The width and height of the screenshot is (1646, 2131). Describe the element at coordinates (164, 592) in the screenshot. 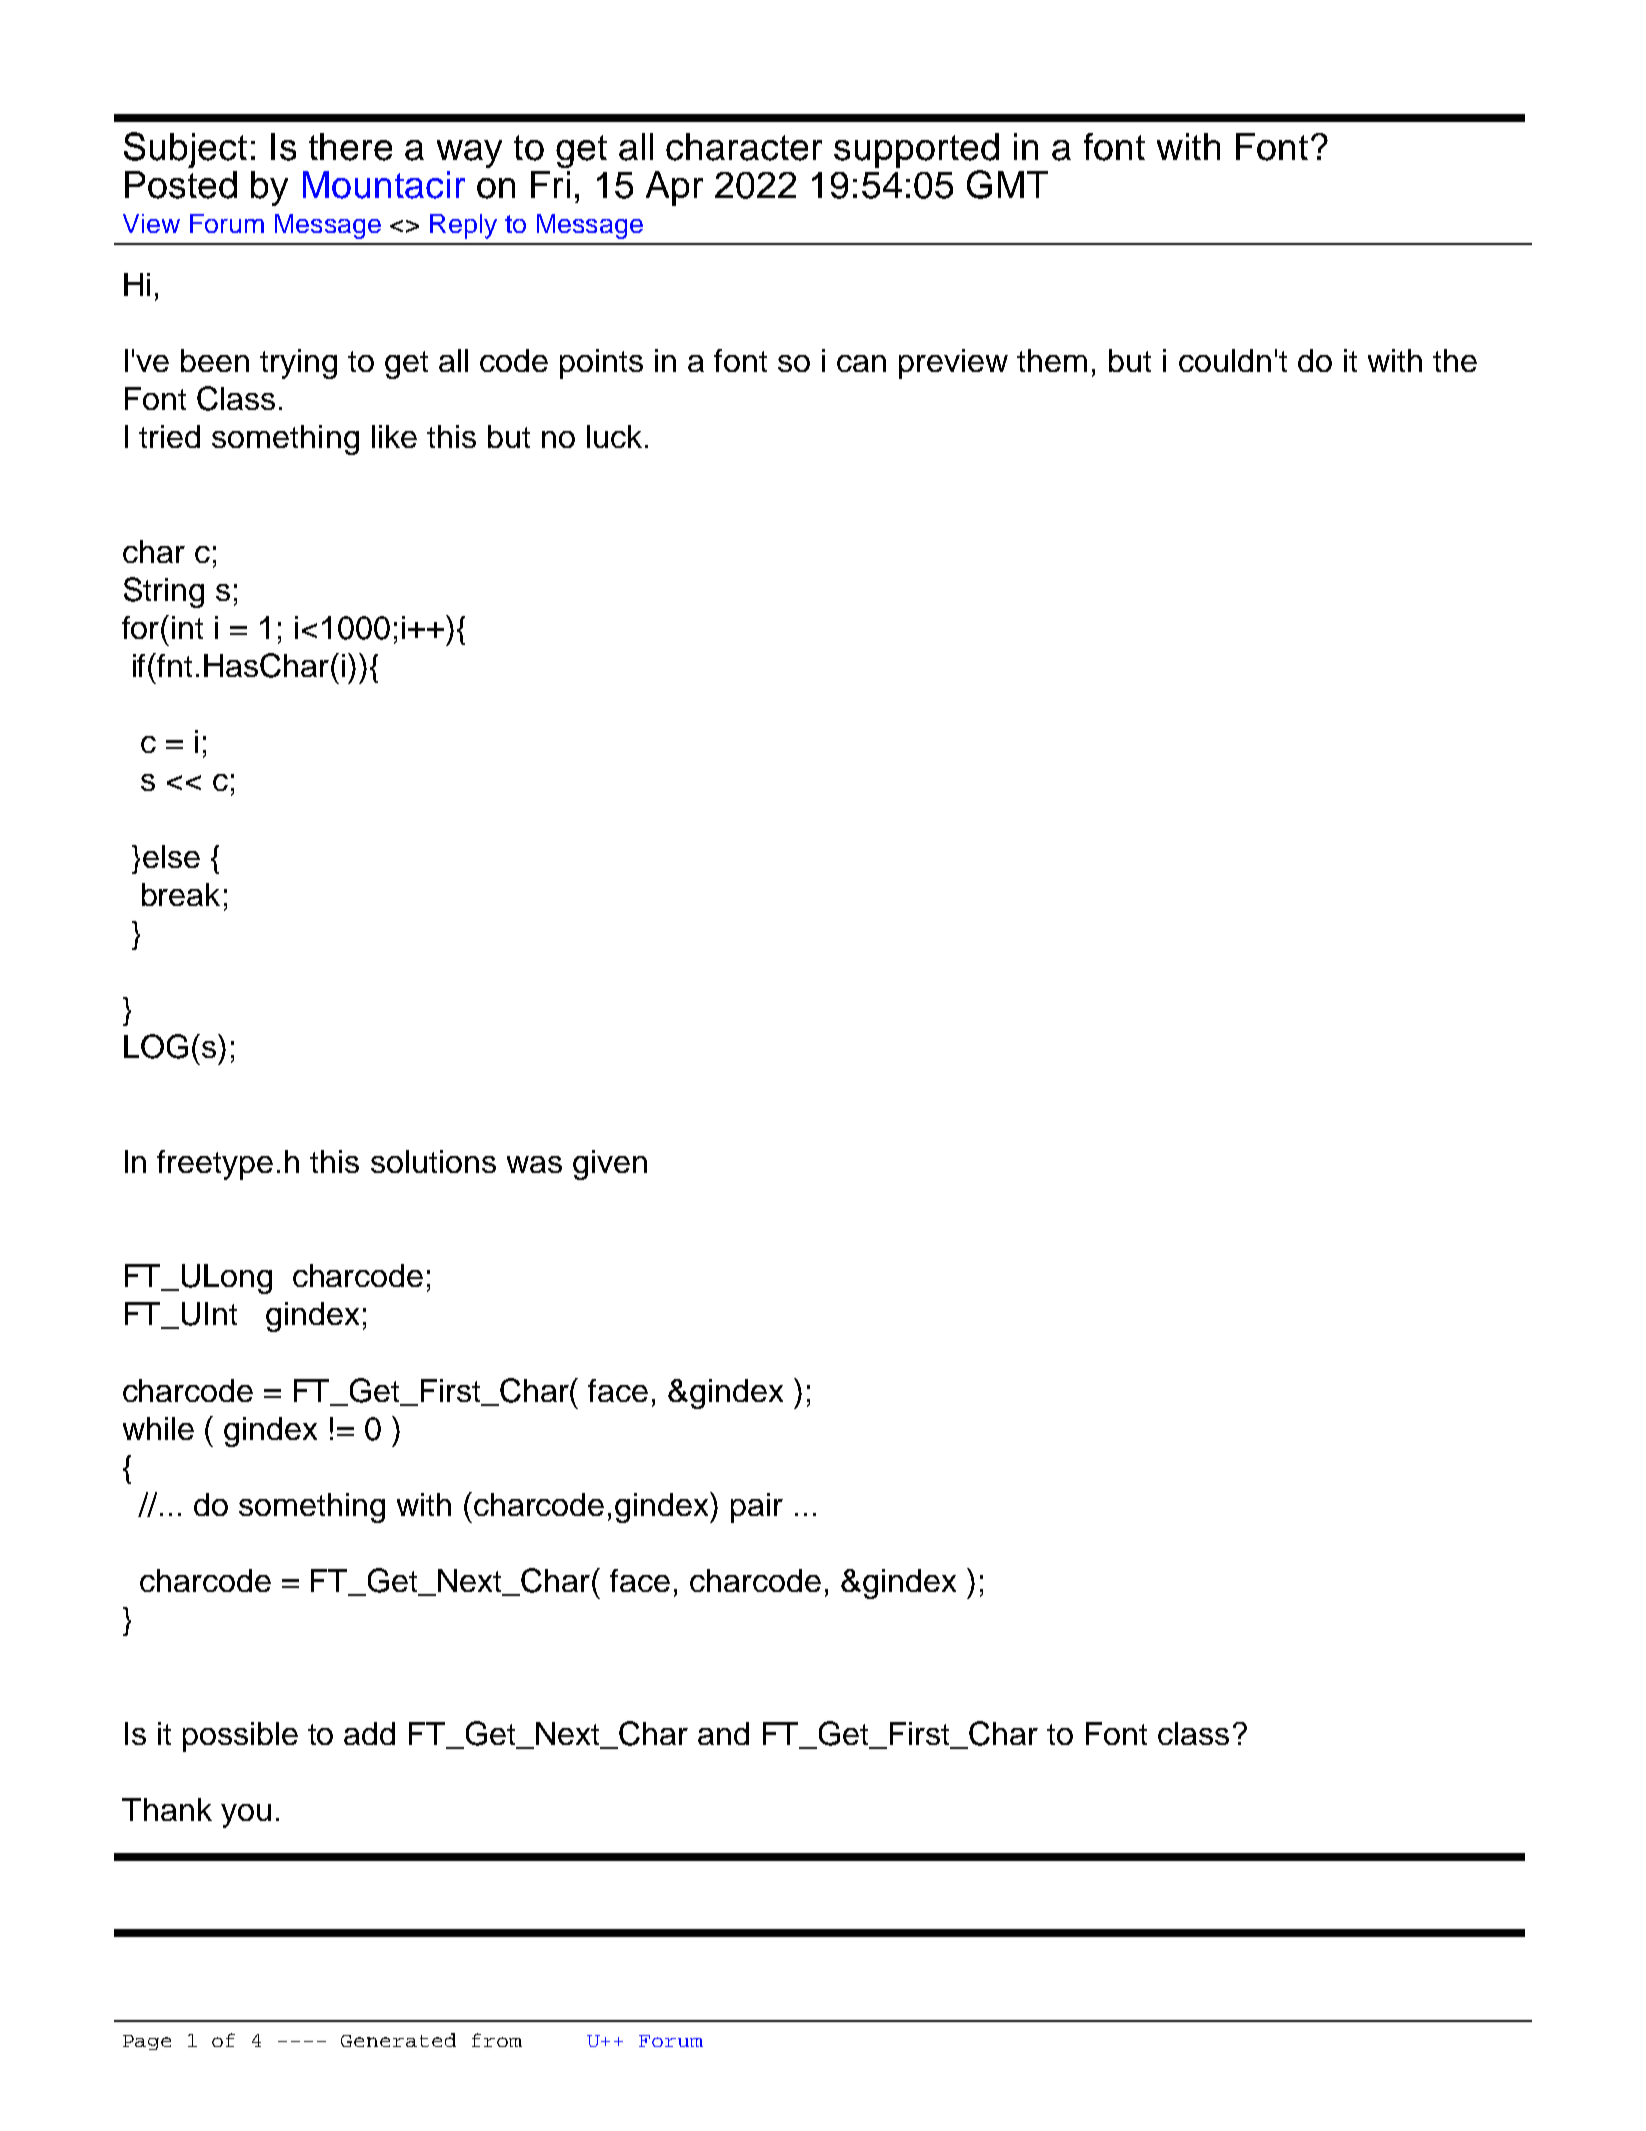

I see `String` at that location.
